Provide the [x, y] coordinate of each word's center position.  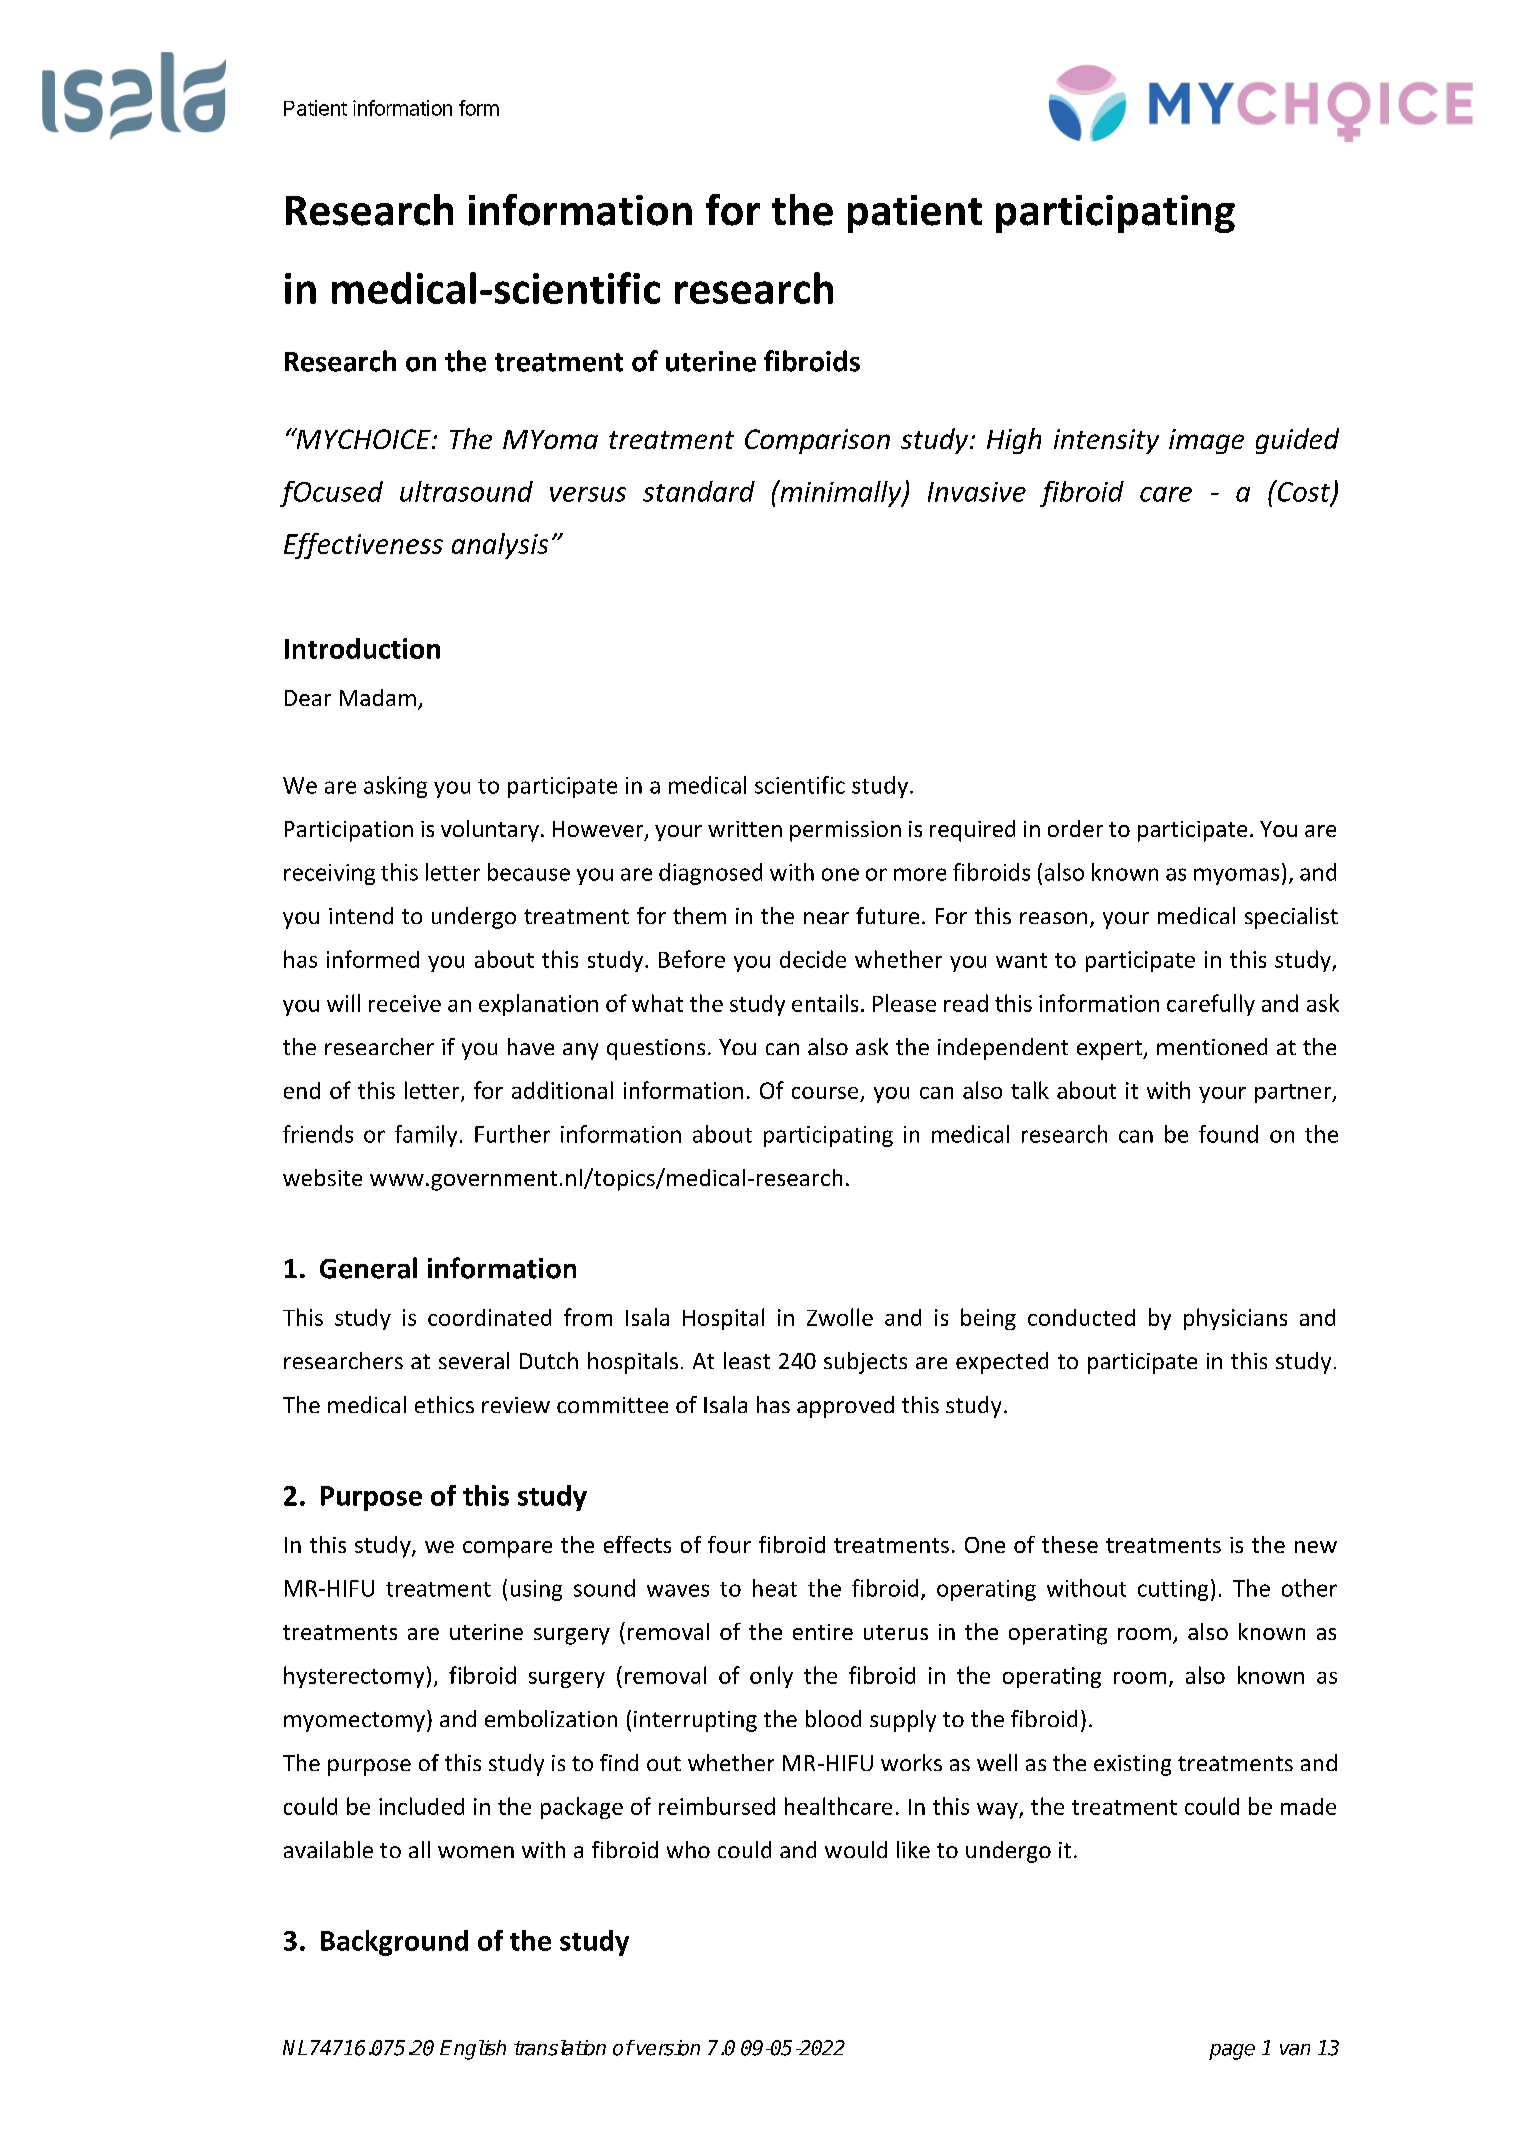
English [473, 2050]
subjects [865, 1363]
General [368, 1268]
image [1206, 441]
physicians [1235, 1319]
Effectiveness [363, 546]
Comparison [817, 441]
